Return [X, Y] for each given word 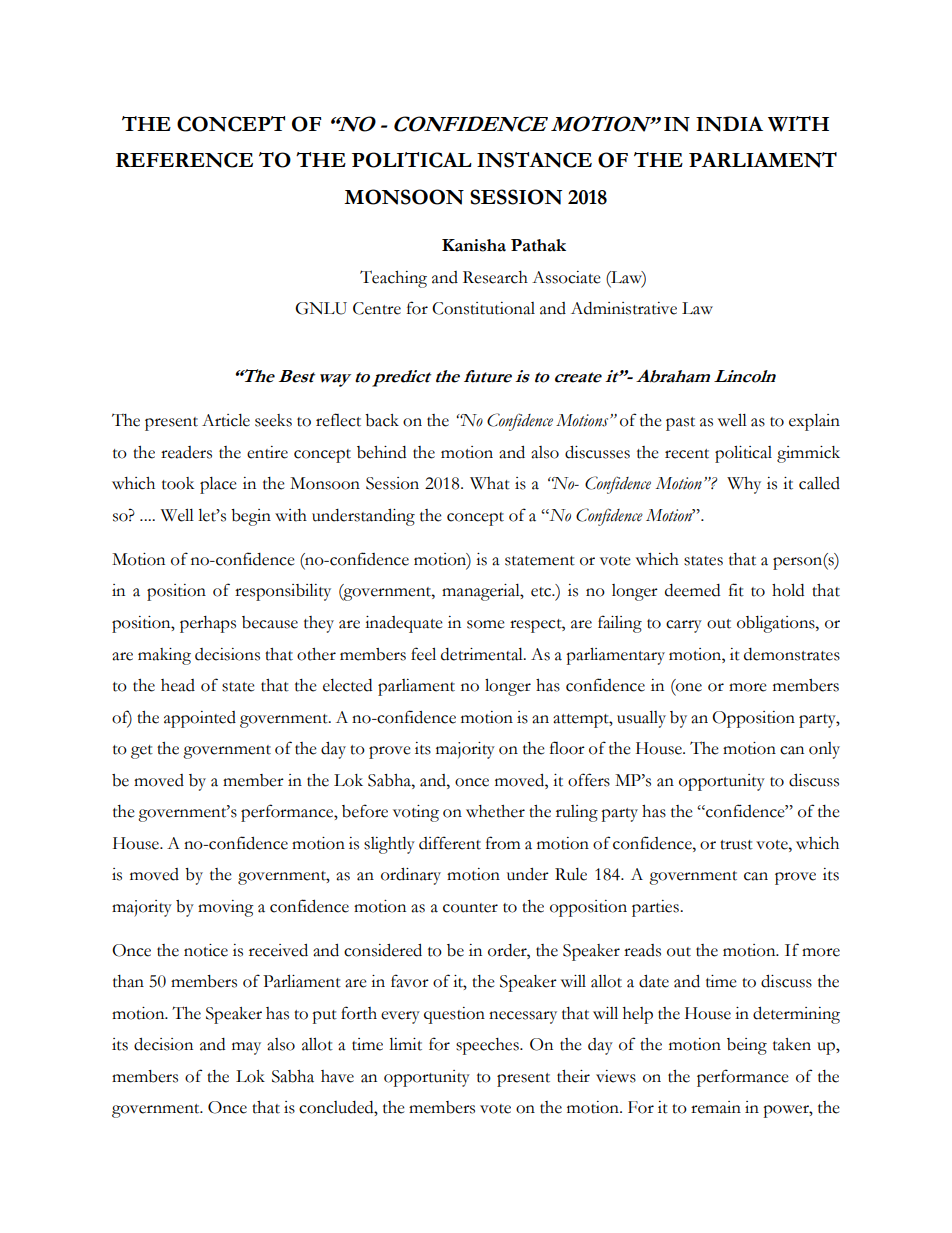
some [486, 624]
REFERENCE [184, 160]
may [246, 1048]
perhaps [208, 624]
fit [736, 590]
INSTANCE [534, 160]
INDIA [729, 124]
